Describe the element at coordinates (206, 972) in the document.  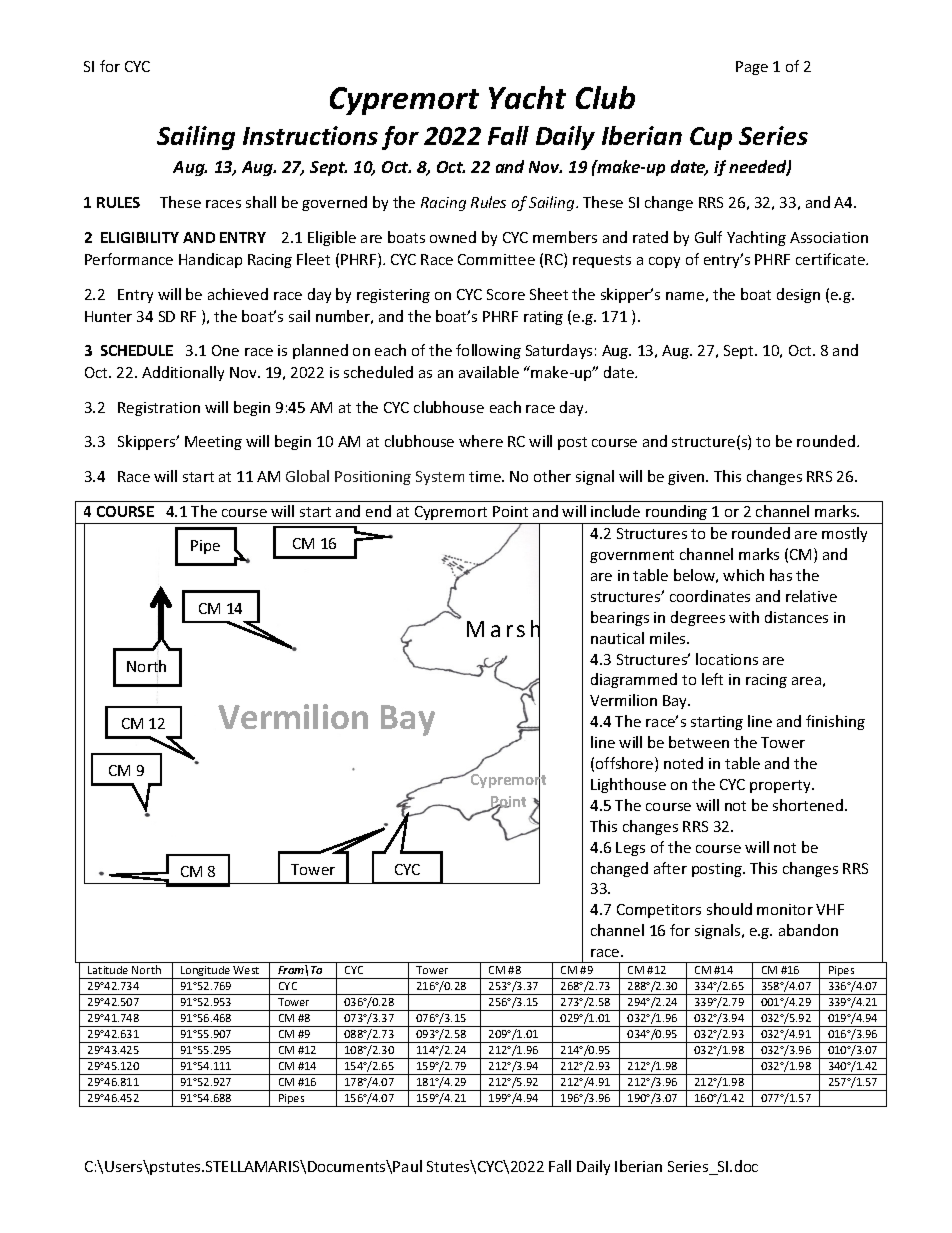
I see `Longitude` at that location.
